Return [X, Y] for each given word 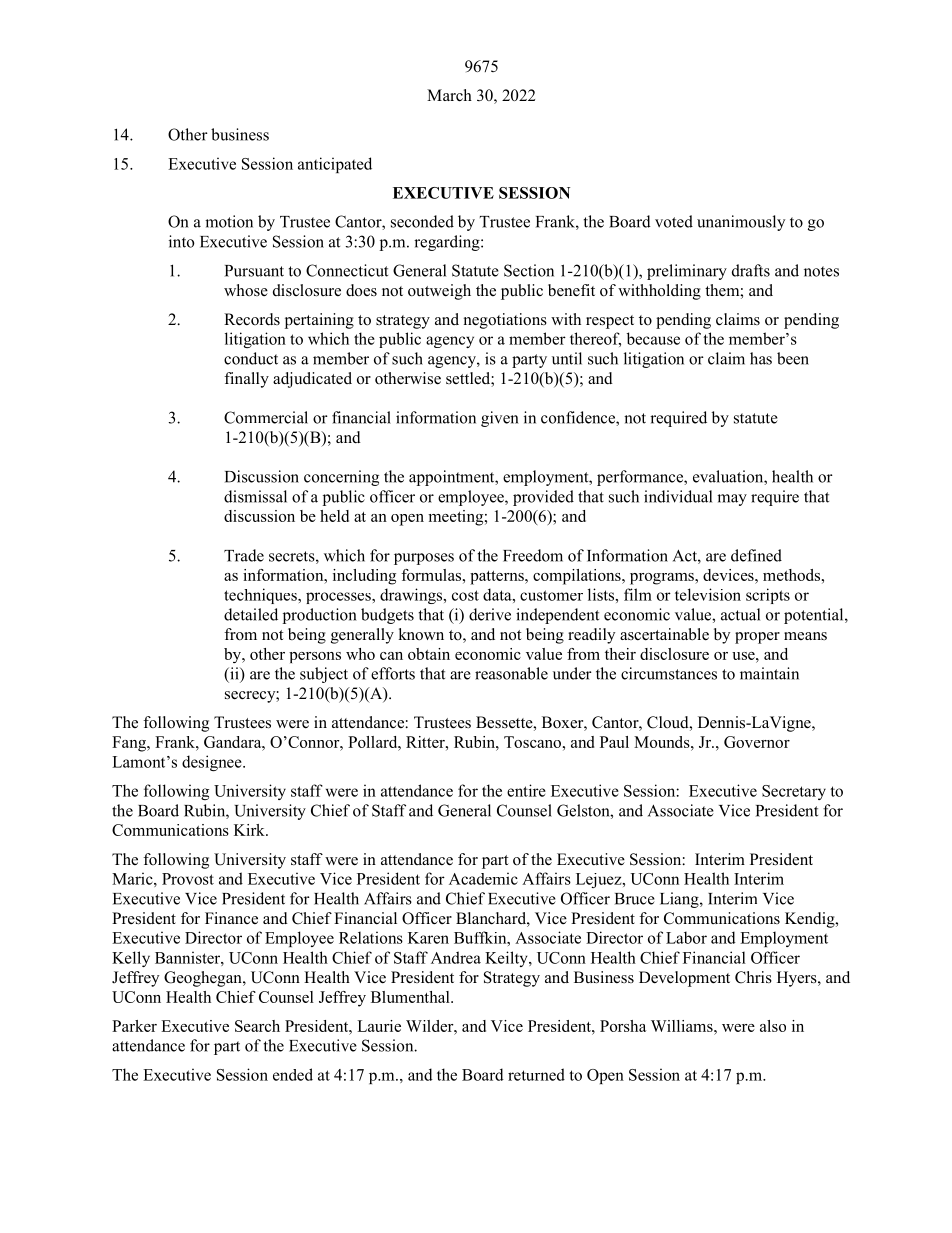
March [449, 95]
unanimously [741, 223]
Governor [757, 742]
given [500, 419]
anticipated [335, 165]
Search [257, 1026]
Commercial [266, 417]
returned [536, 1074]
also [773, 1026]
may [732, 500]
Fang [130, 744]
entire [526, 790]
